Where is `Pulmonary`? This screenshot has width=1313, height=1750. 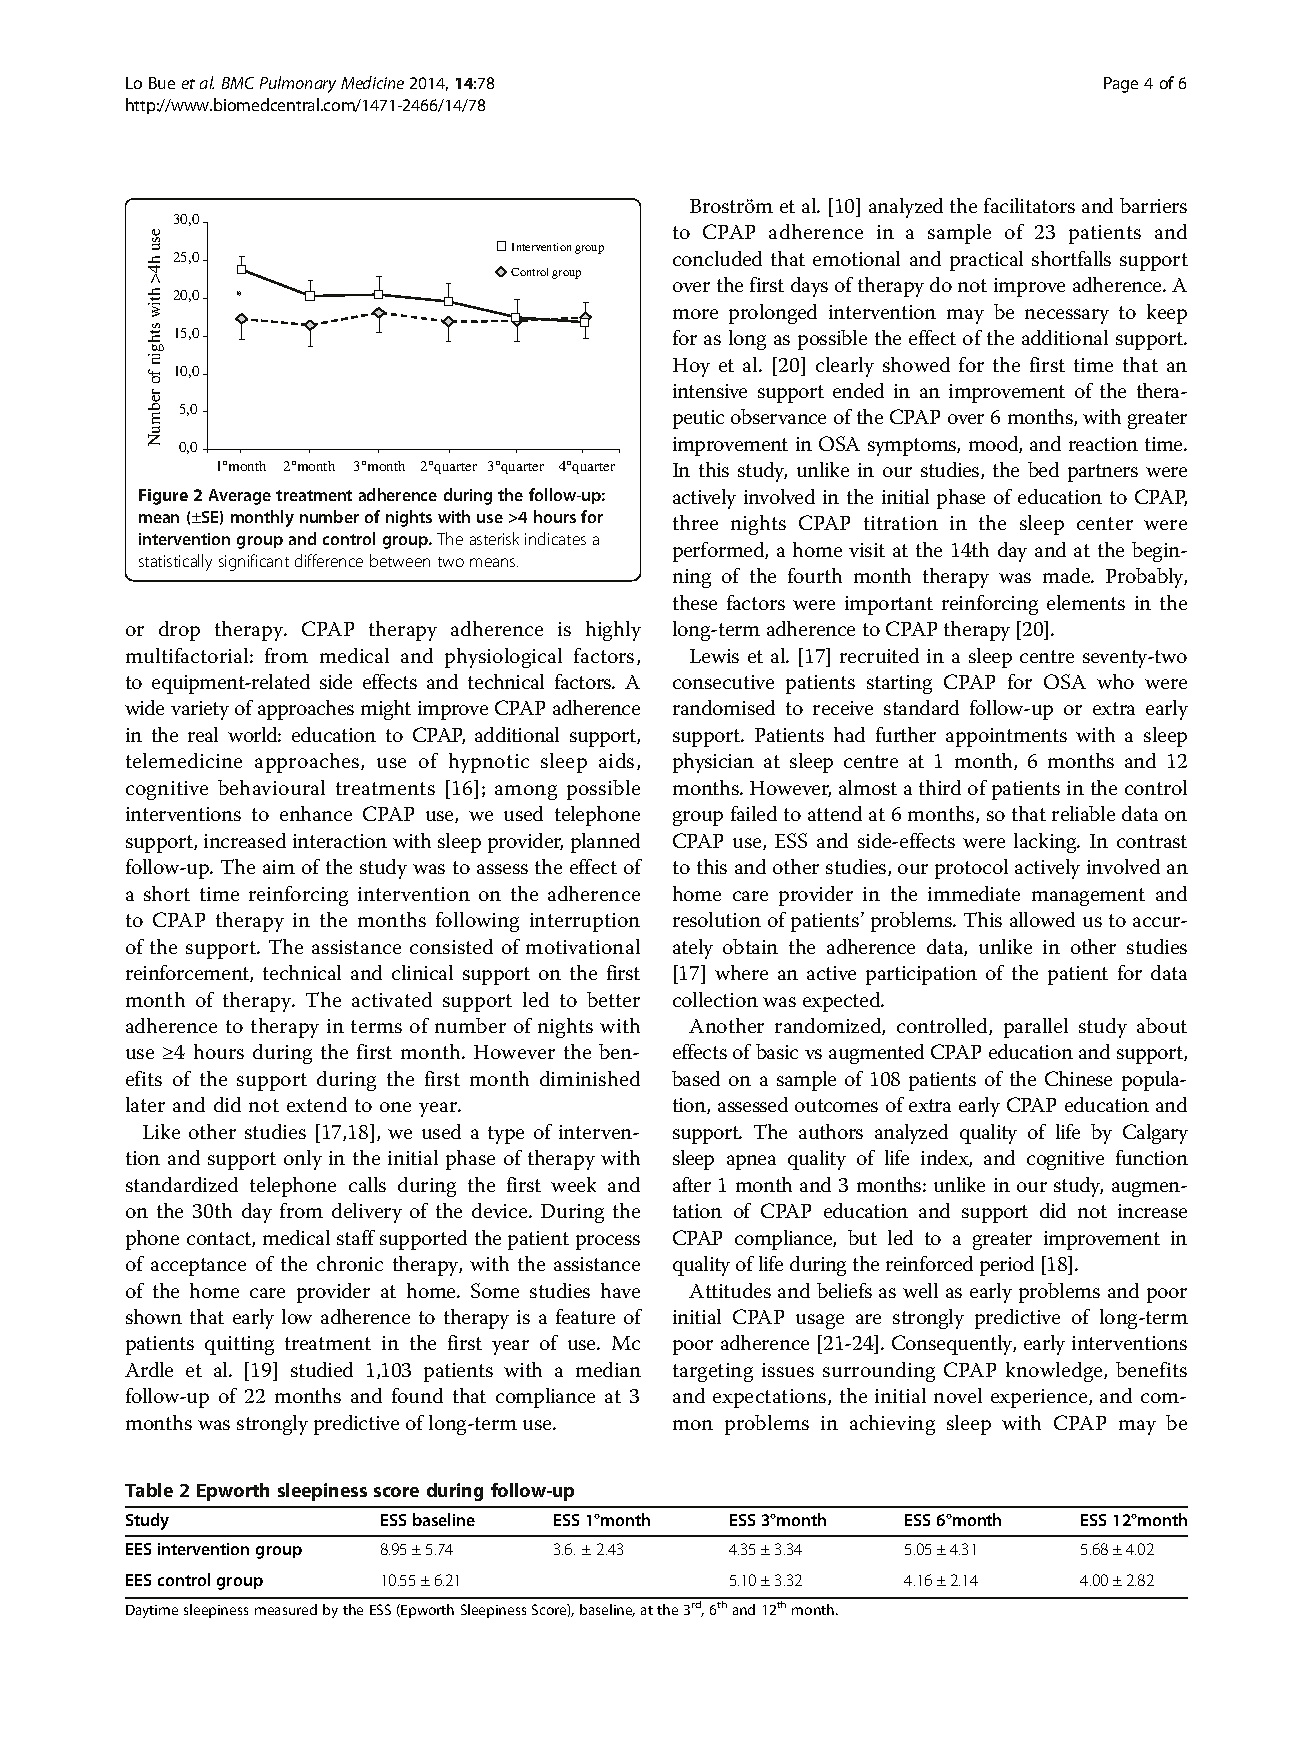
Pulmonary is located at coordinates (298, 84).
